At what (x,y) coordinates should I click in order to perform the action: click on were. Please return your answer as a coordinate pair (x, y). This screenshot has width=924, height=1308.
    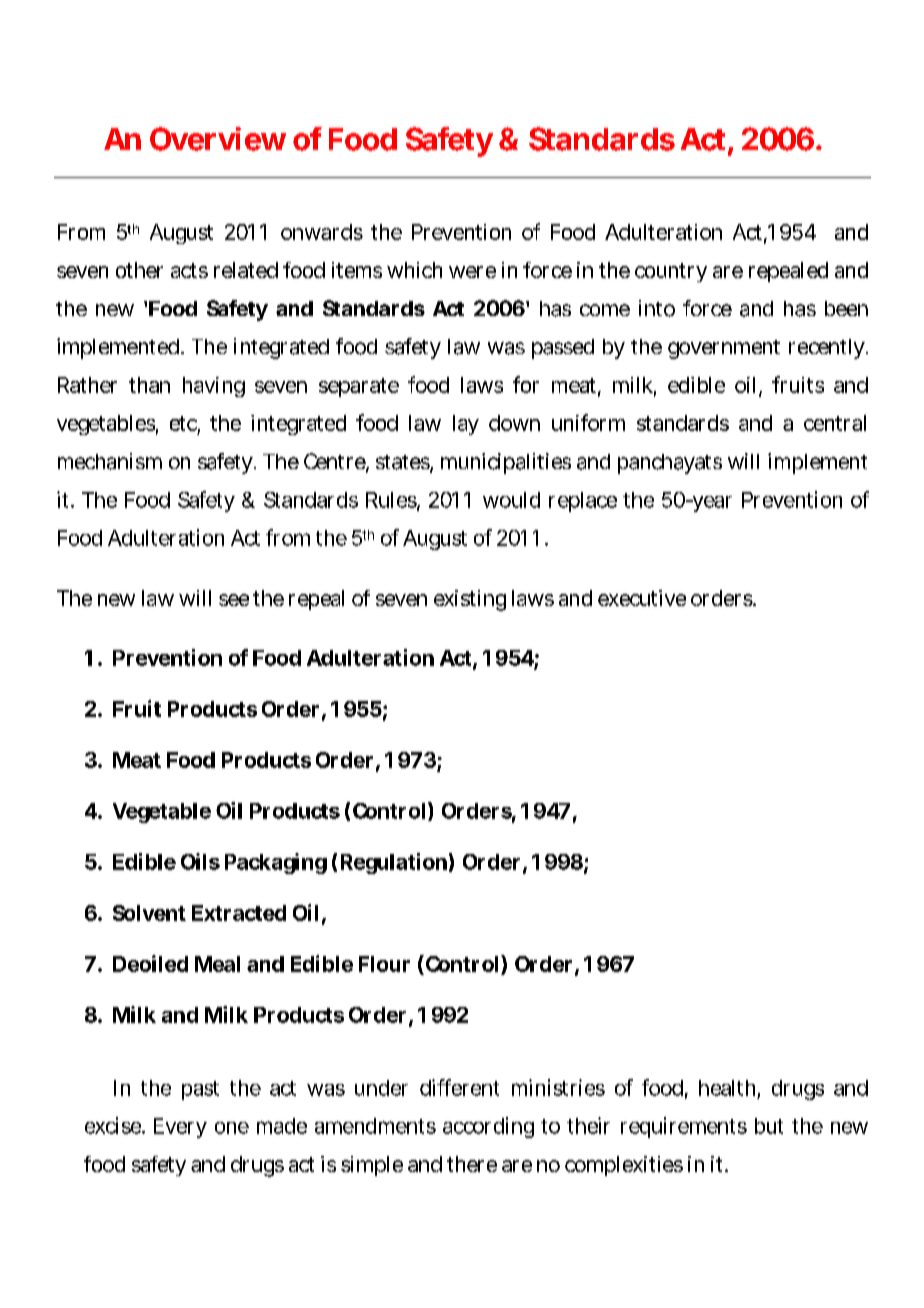
    Looking at the image, I should click on (472, 272).
